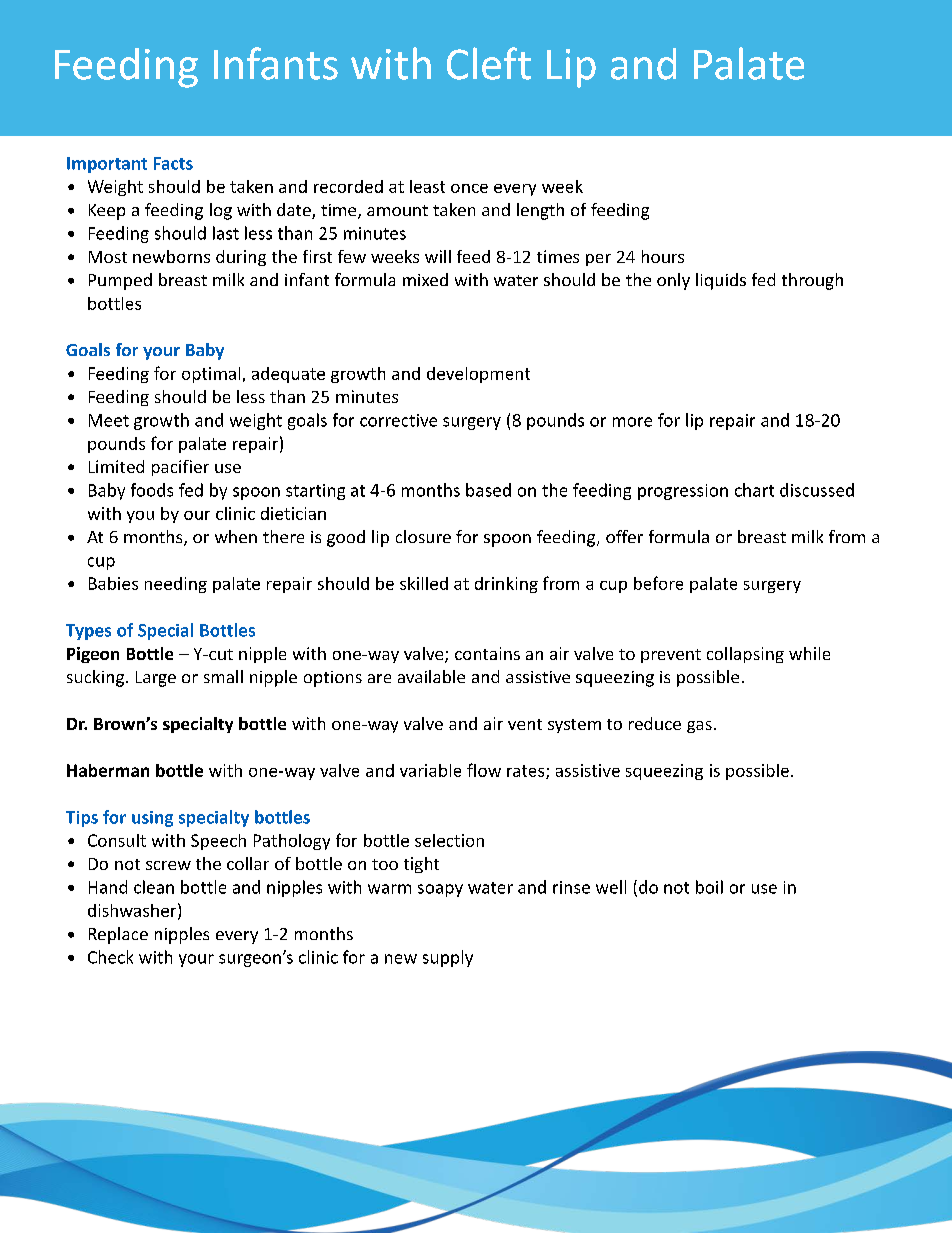 This page has height=1233, width=952. What do you see at coordinates (540, 211) in the page?
I see `length` at bounding box center [540, 211].
